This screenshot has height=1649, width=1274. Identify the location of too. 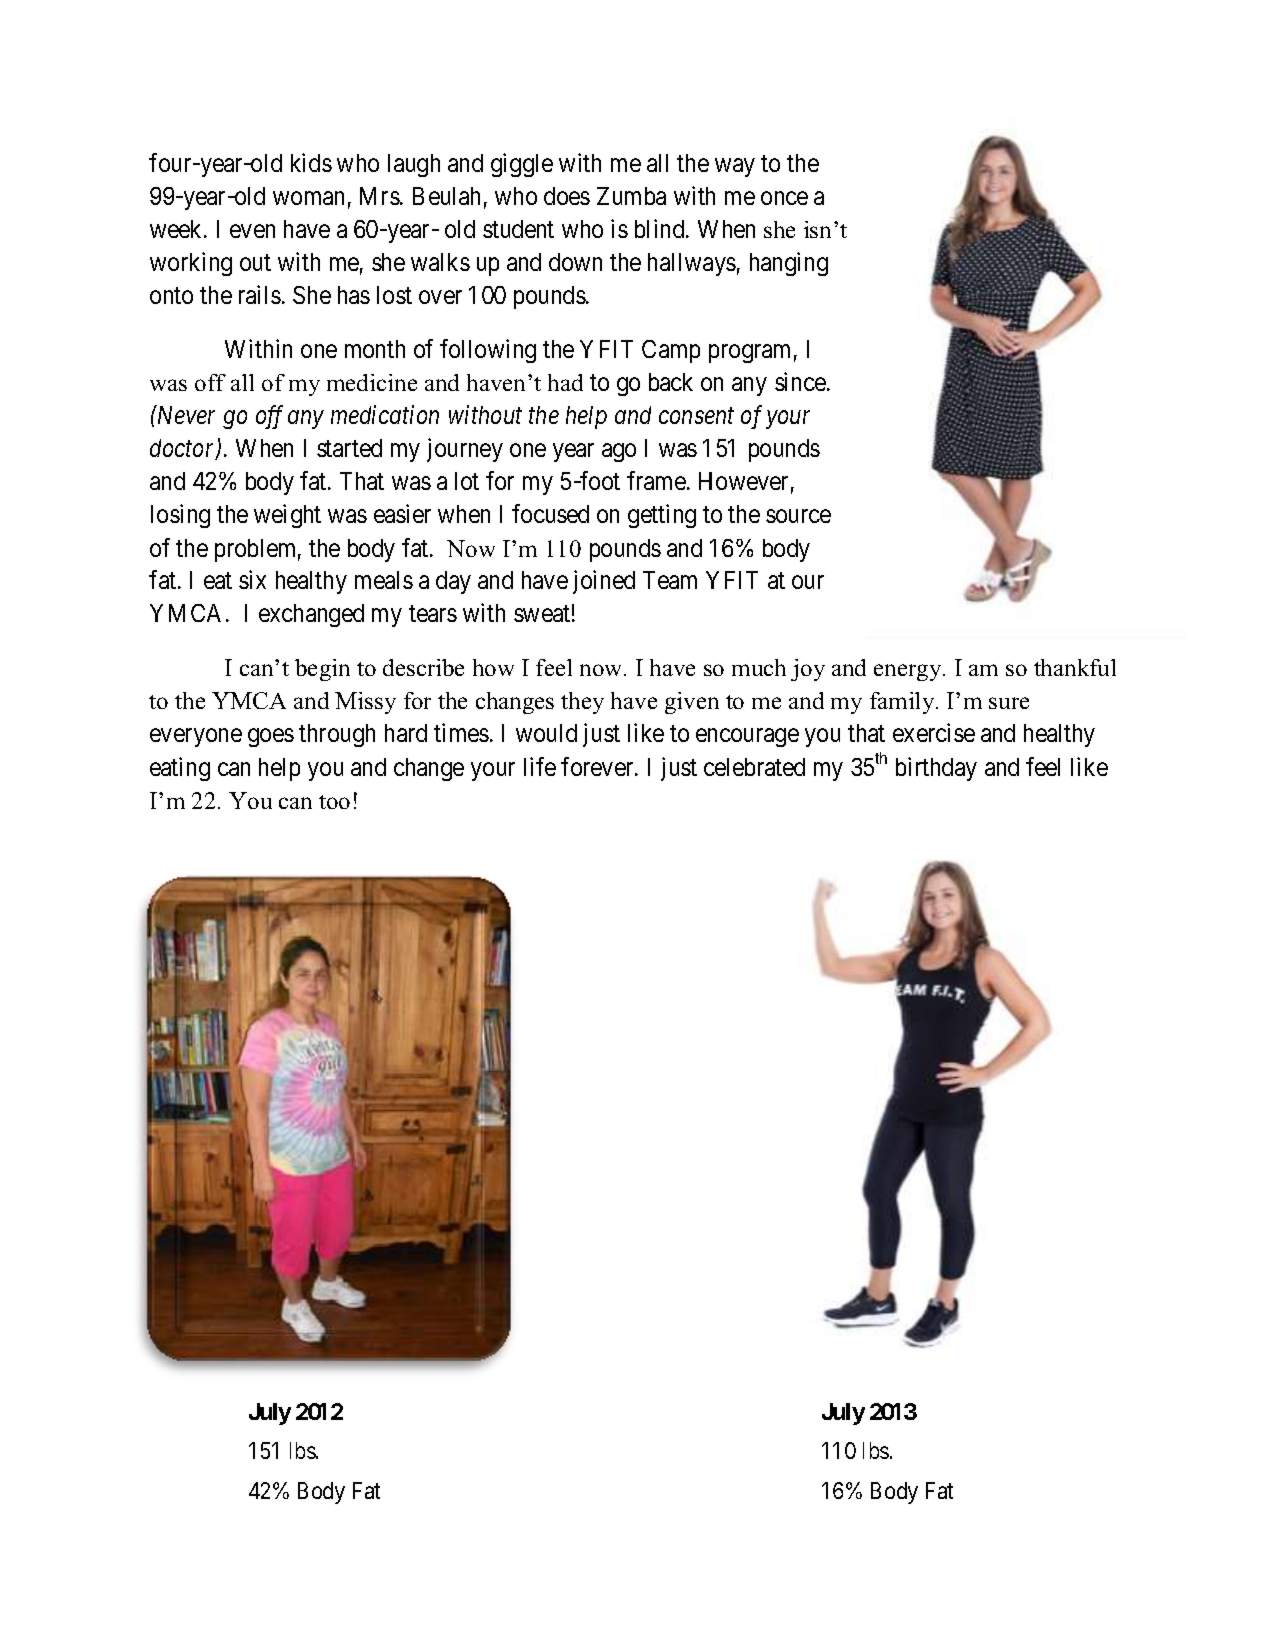
(334, 802).
